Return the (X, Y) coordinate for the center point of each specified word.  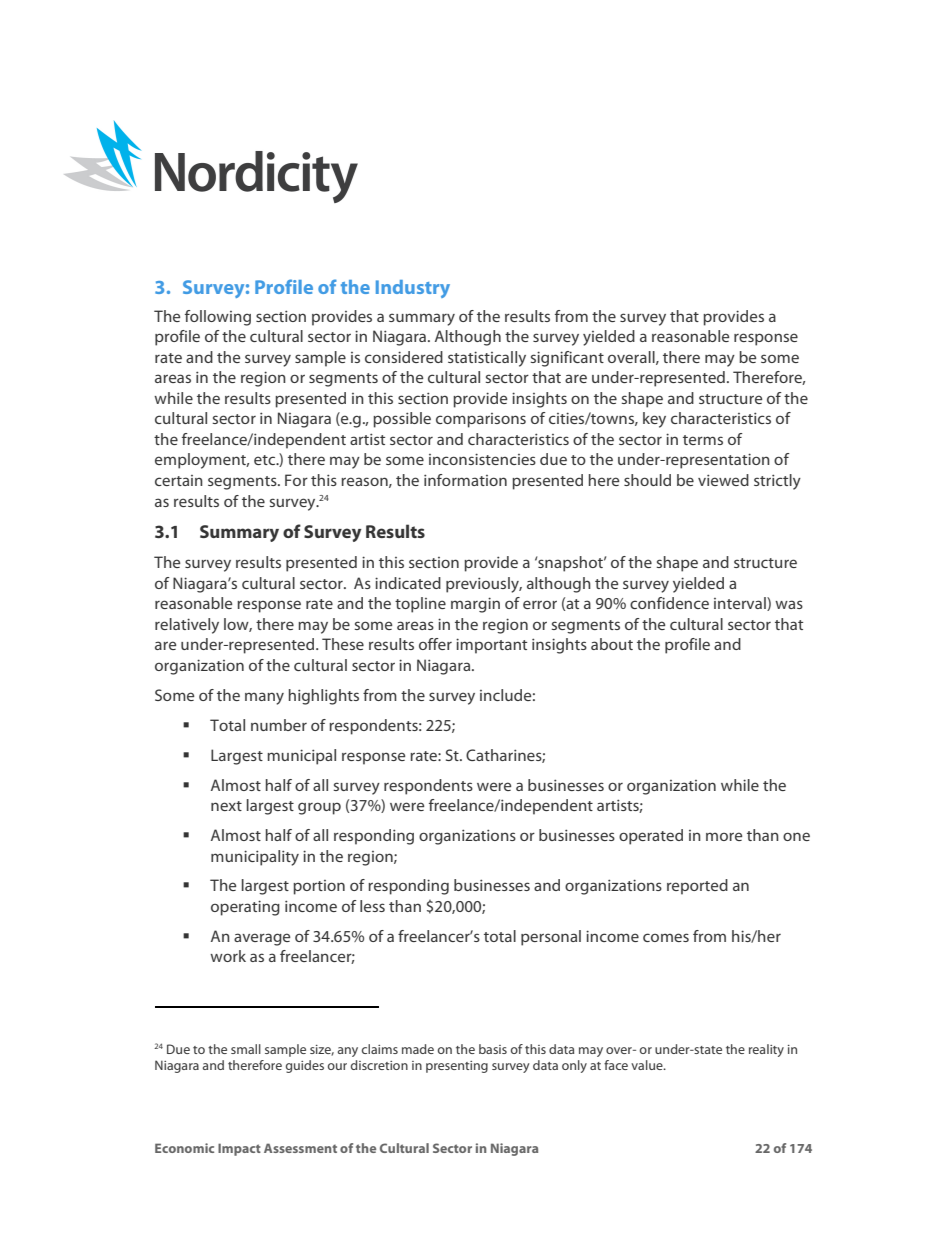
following (218, 318)
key (654, 420)
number (279, 725)
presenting (457, 1067)
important (491, 646)
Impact (239, 1149)
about (612, 644)
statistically (487, 359)
